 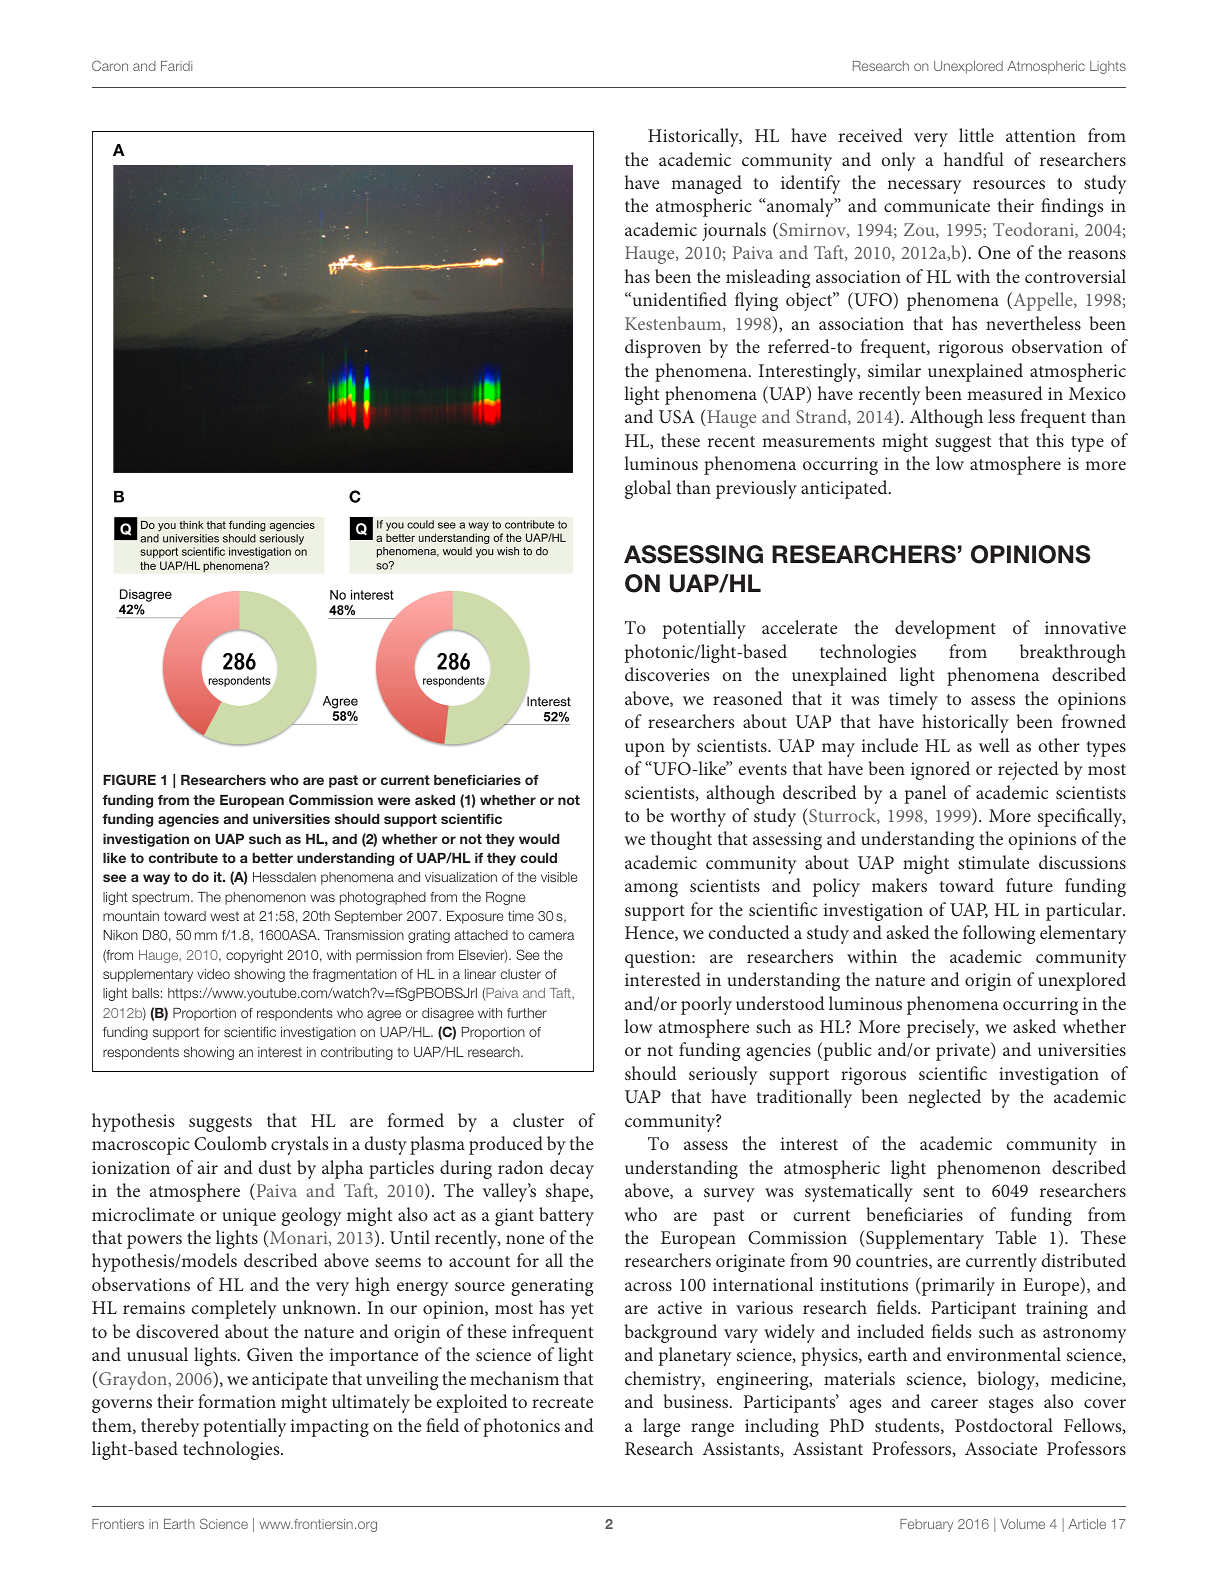 I want to click on little, so click(x=976, y=135).
